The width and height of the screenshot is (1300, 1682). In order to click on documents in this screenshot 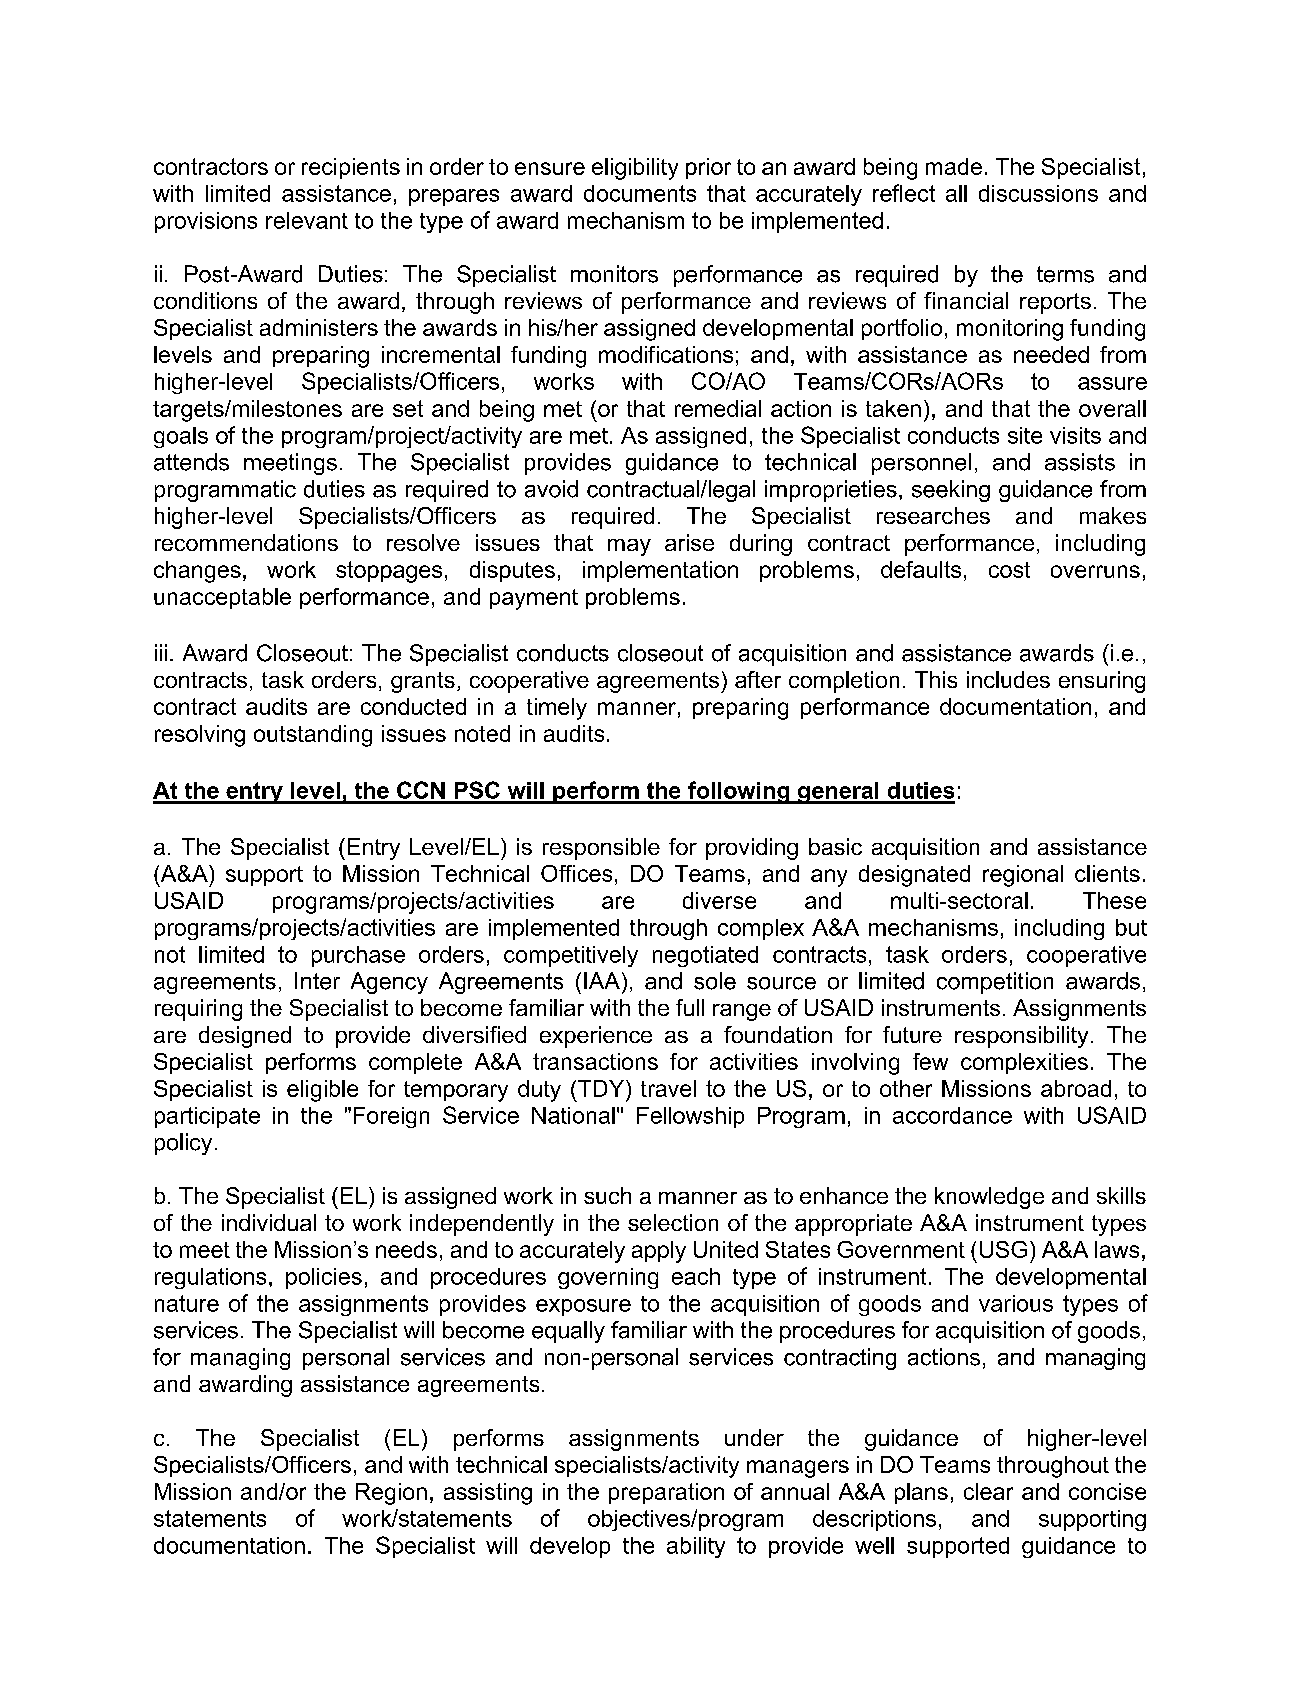, I will do `click(640, 193)`.
